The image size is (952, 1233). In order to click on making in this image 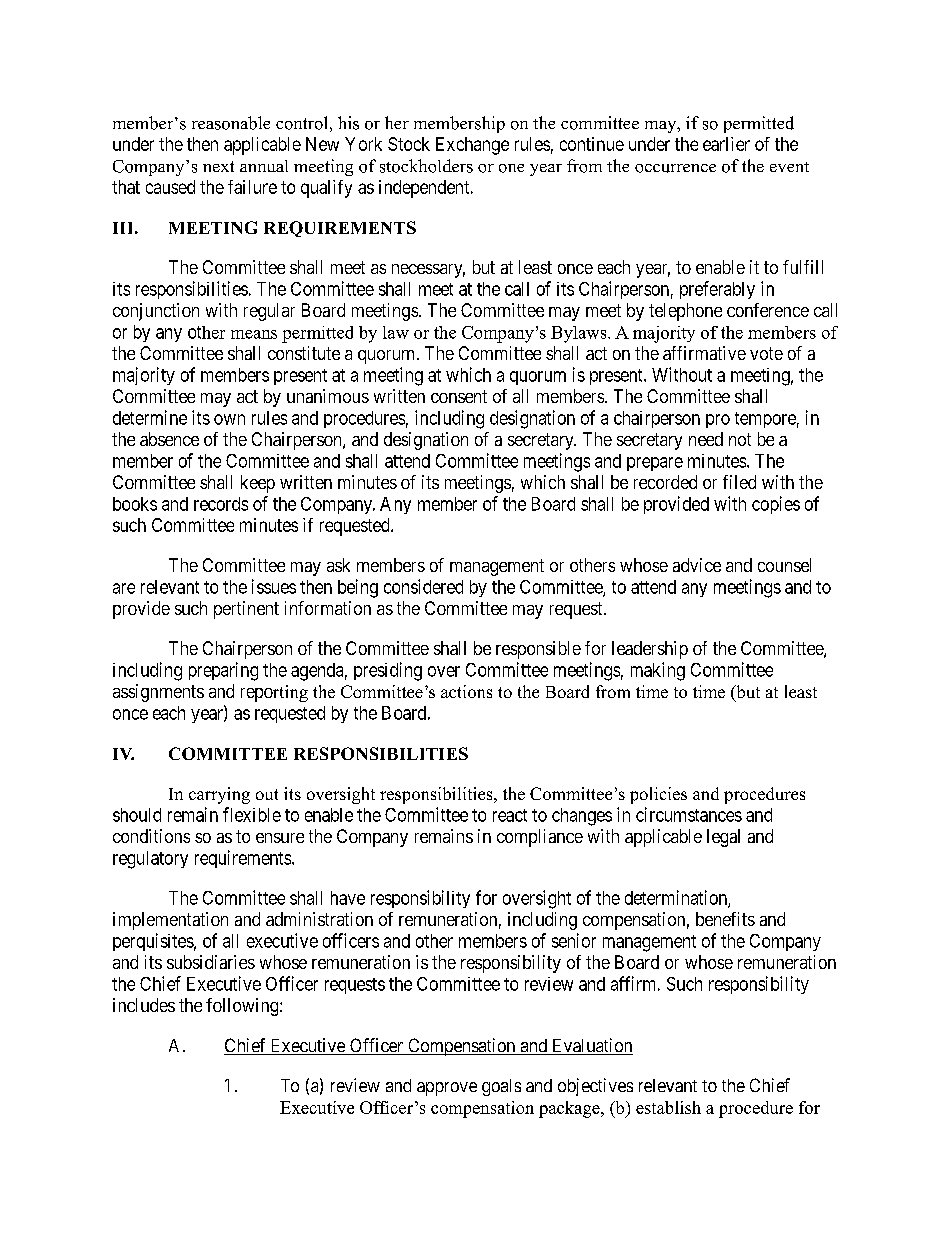, I will do `click(658, 671)`.
